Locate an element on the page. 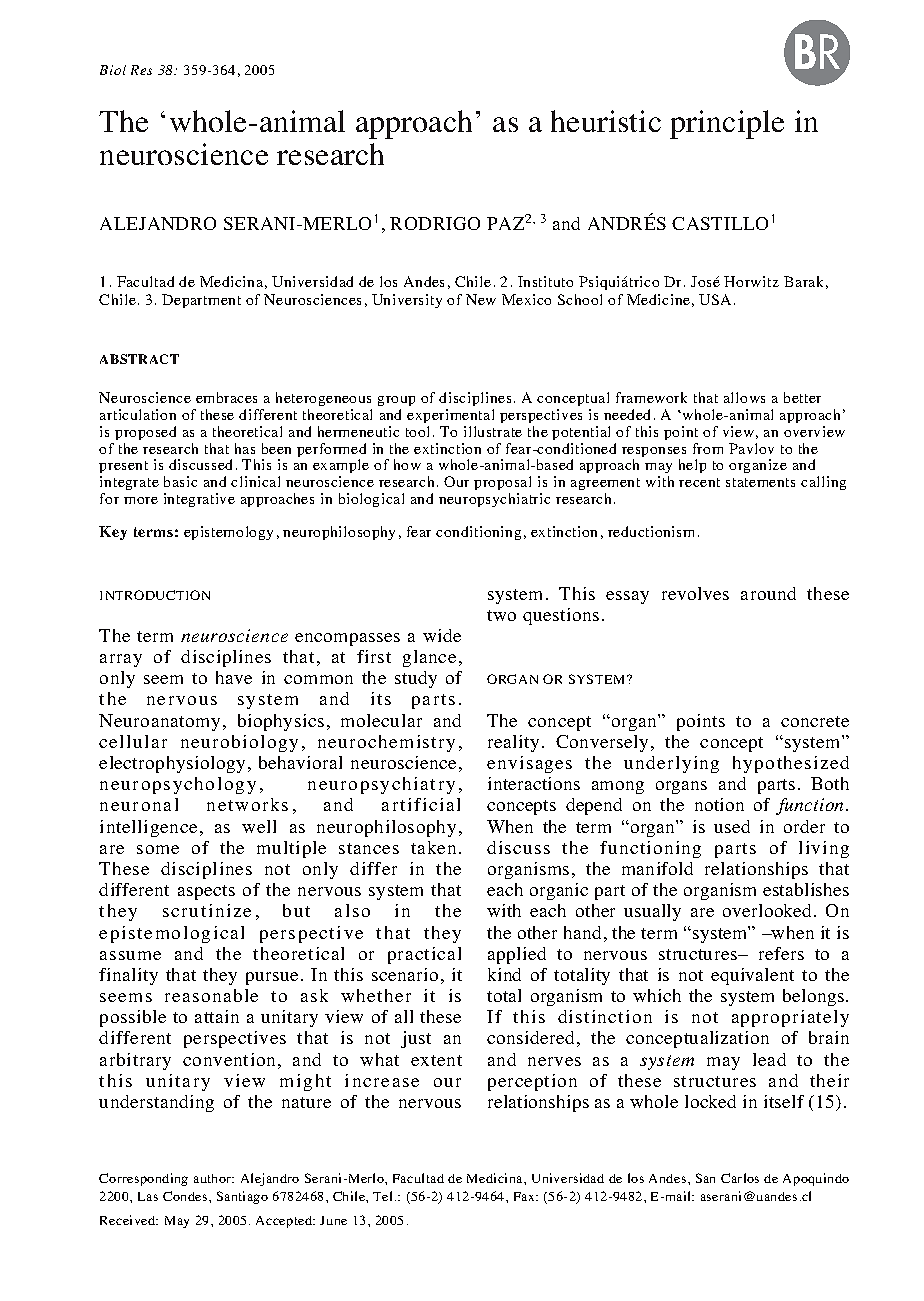  Fax is located at coordinates (525, 1196).
